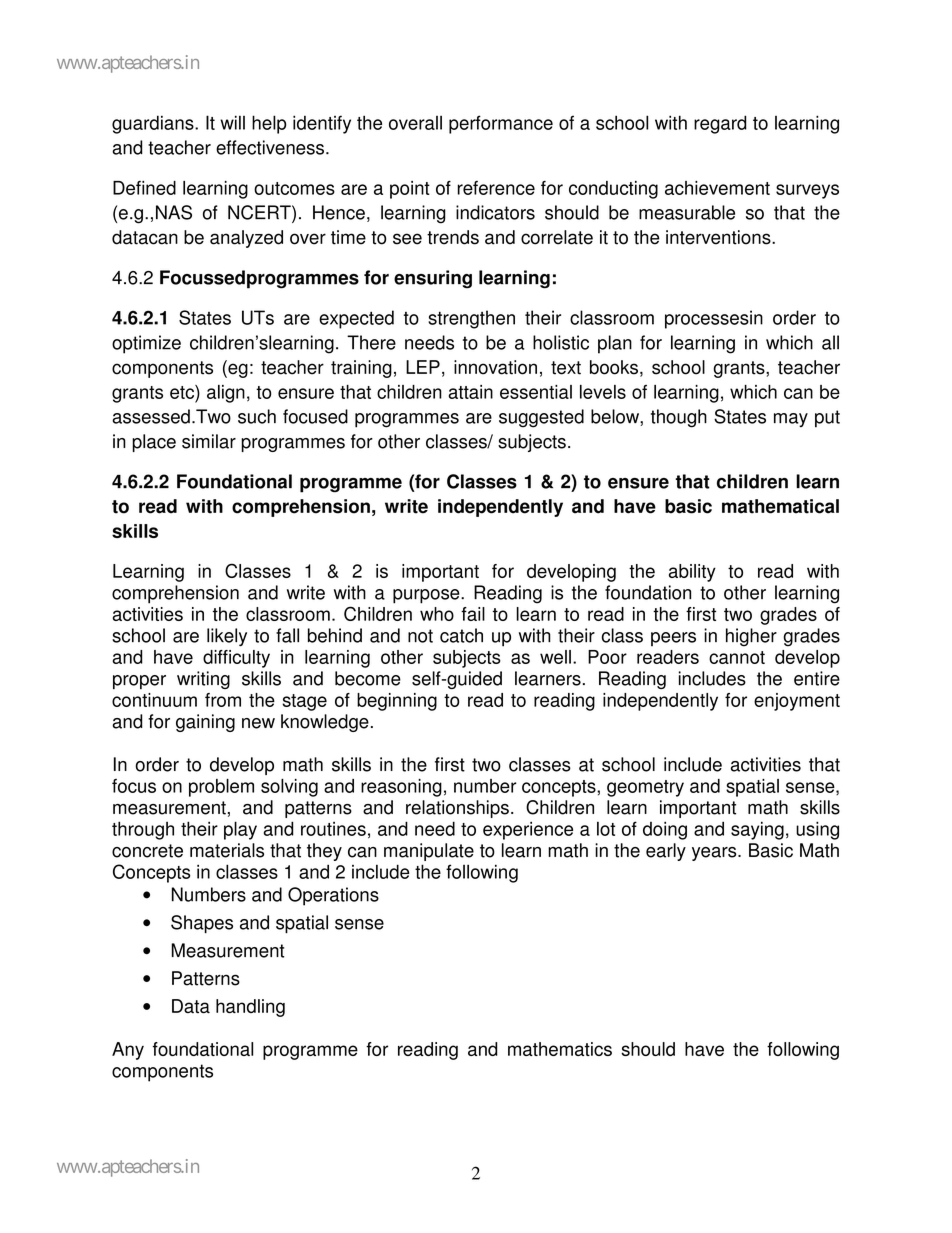 This screenshot has height=1233, width=952. What do you see at coordinates (232, 122) in the screenshot?
I see `will` at bounding box center [232, 122].
